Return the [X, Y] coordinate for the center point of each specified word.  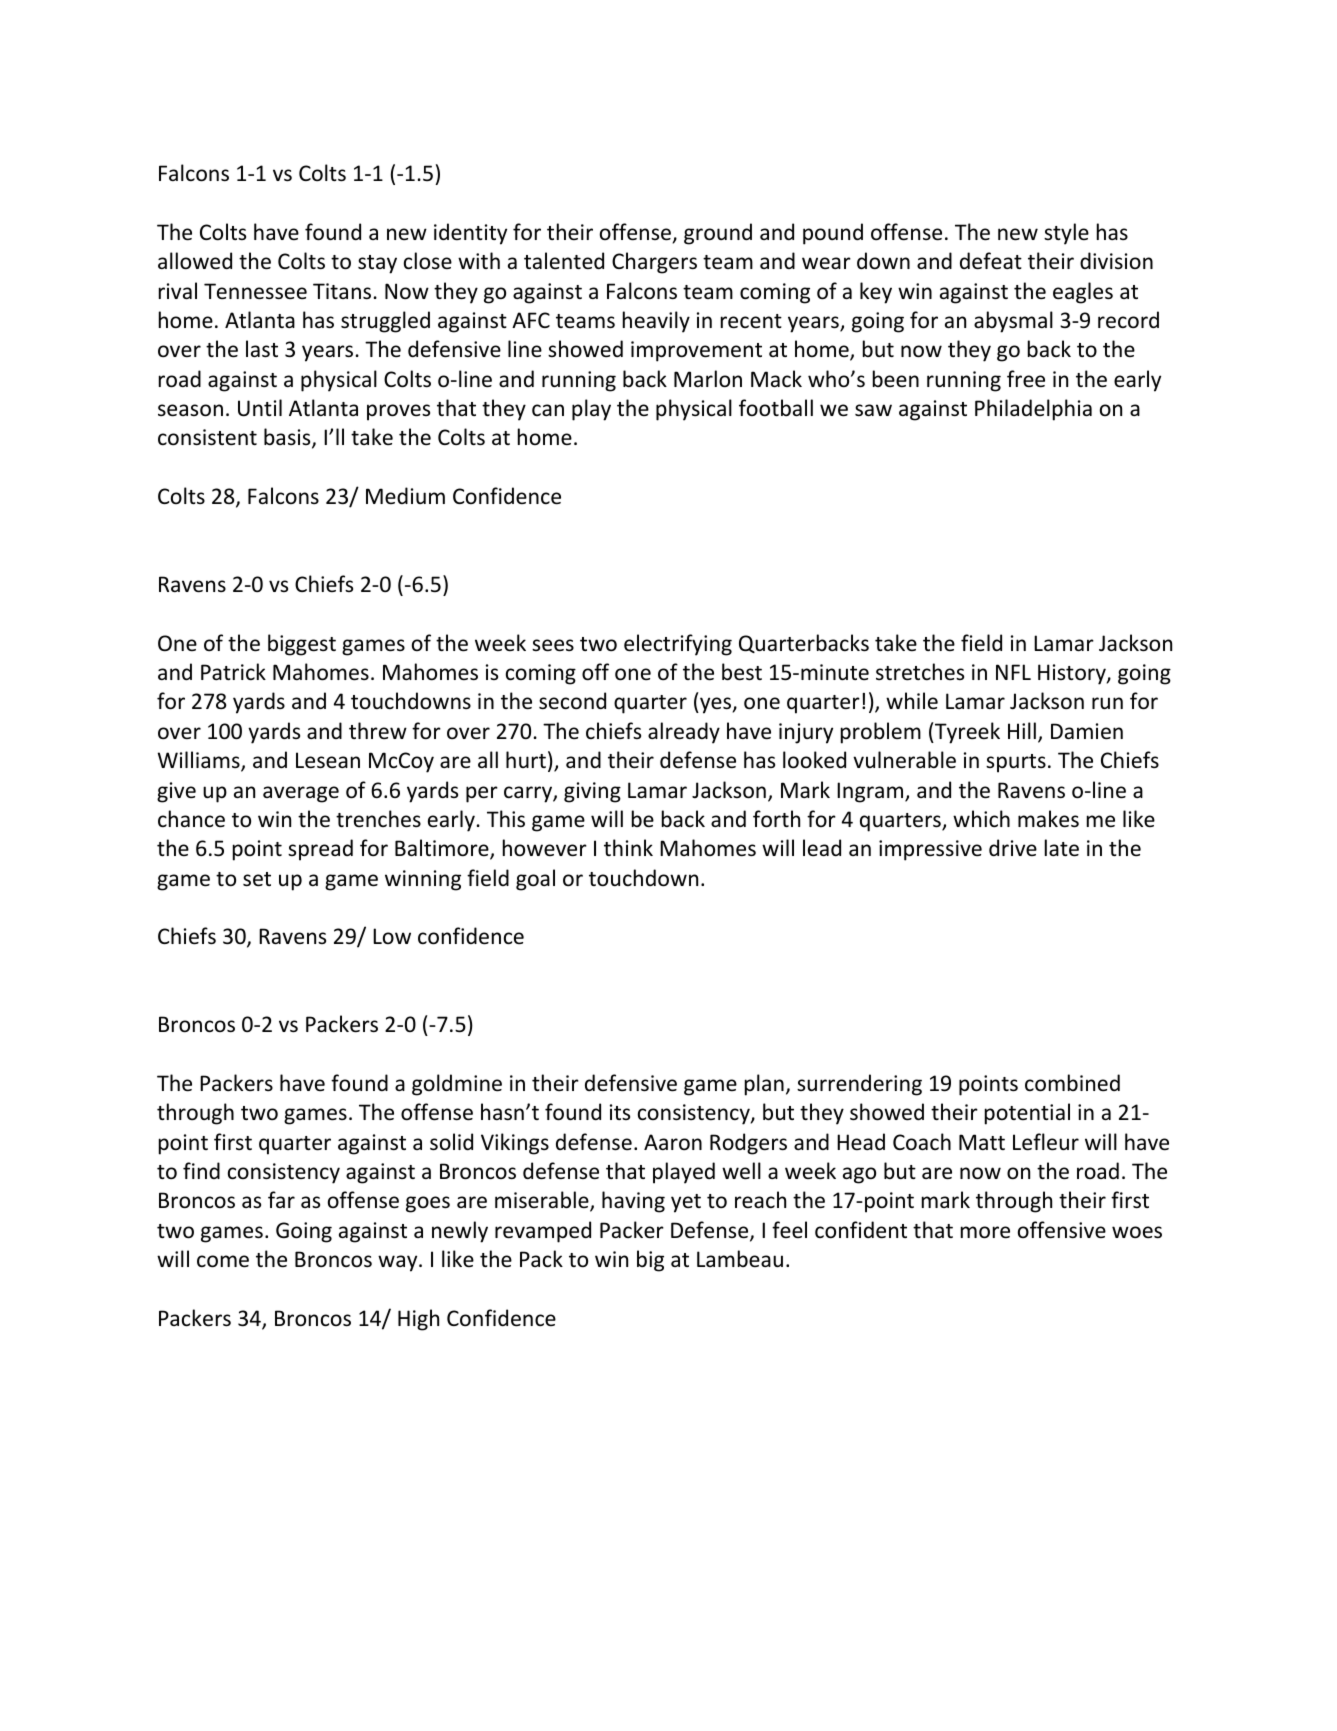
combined [1072, 1083]
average [301, 794]
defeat [991, 261]
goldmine [457, 1085]
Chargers [654, 263]
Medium [405, 495]
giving [592, 792]
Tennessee [255, 291]
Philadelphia [1033, 410]
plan [764, 1085]
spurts [1016, 763]
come [223, 1261]
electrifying [678, 645]
